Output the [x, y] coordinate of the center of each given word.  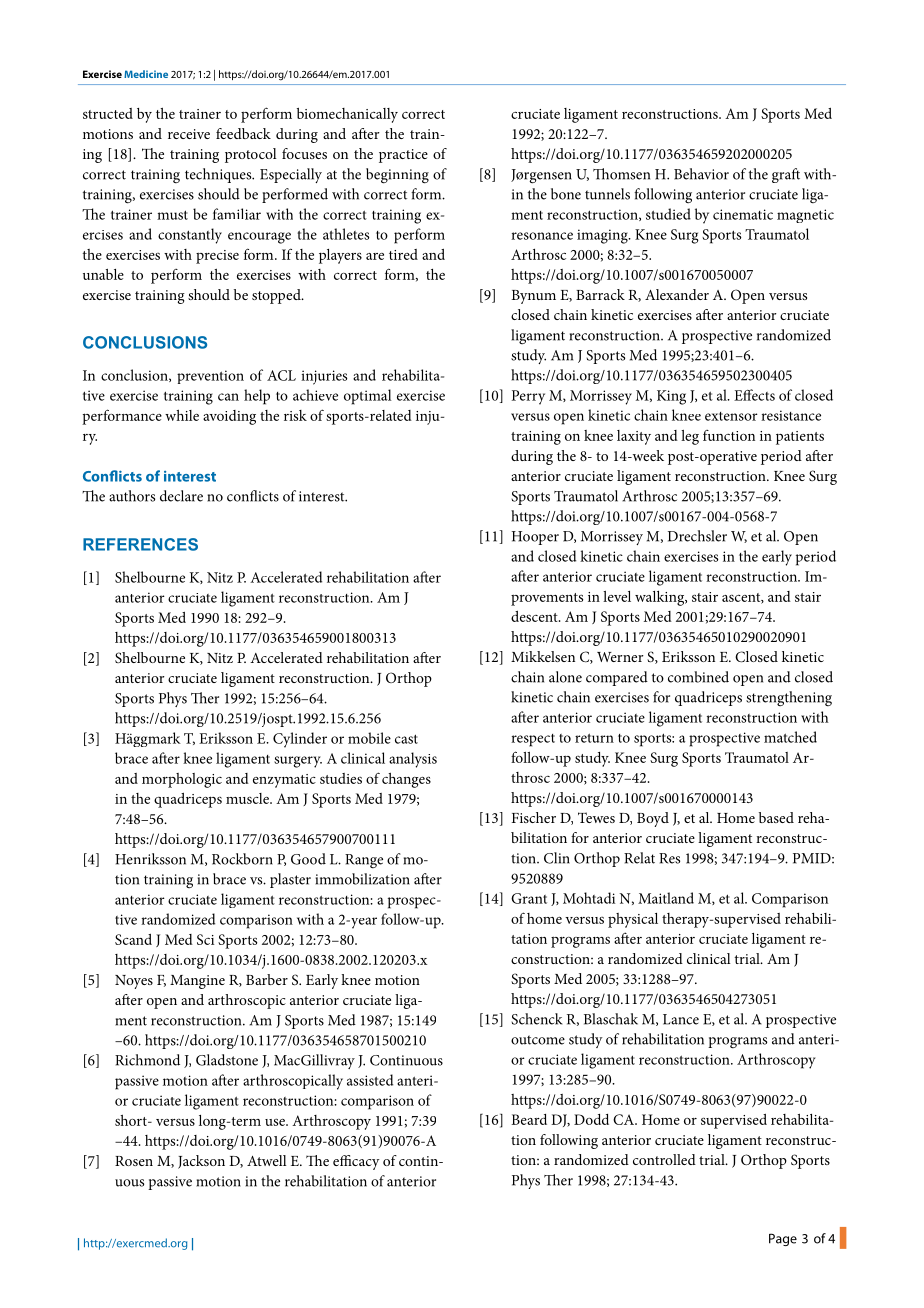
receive [189, 134]
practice [403, 156]
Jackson [201, 1162]
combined [698, 677]
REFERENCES [140, 544]
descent [535, 616]
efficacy [356, 1162]
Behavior [701, 174]
